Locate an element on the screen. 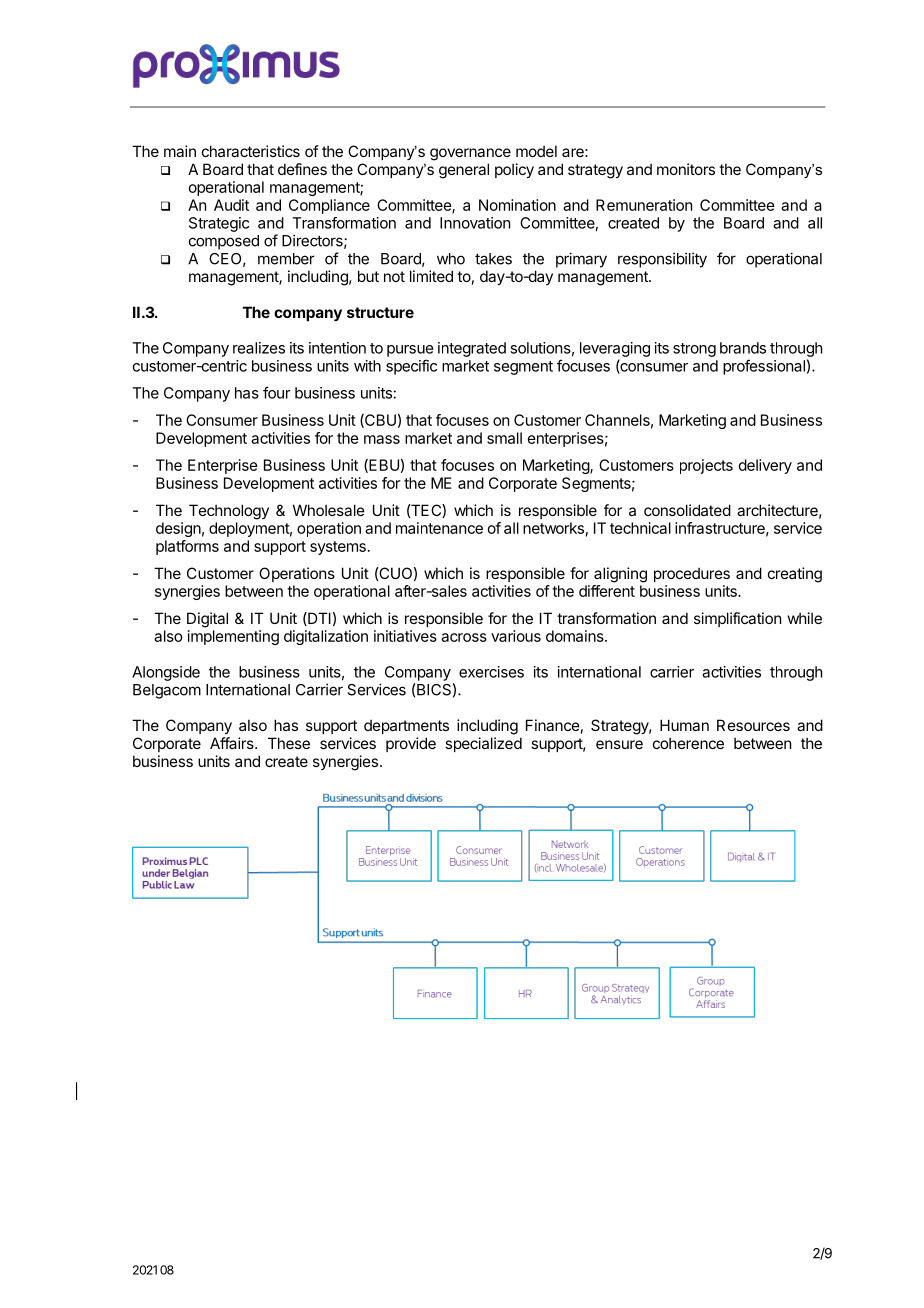 The image size is (924, 1308). procedures is located at coordinates (692, 575).
